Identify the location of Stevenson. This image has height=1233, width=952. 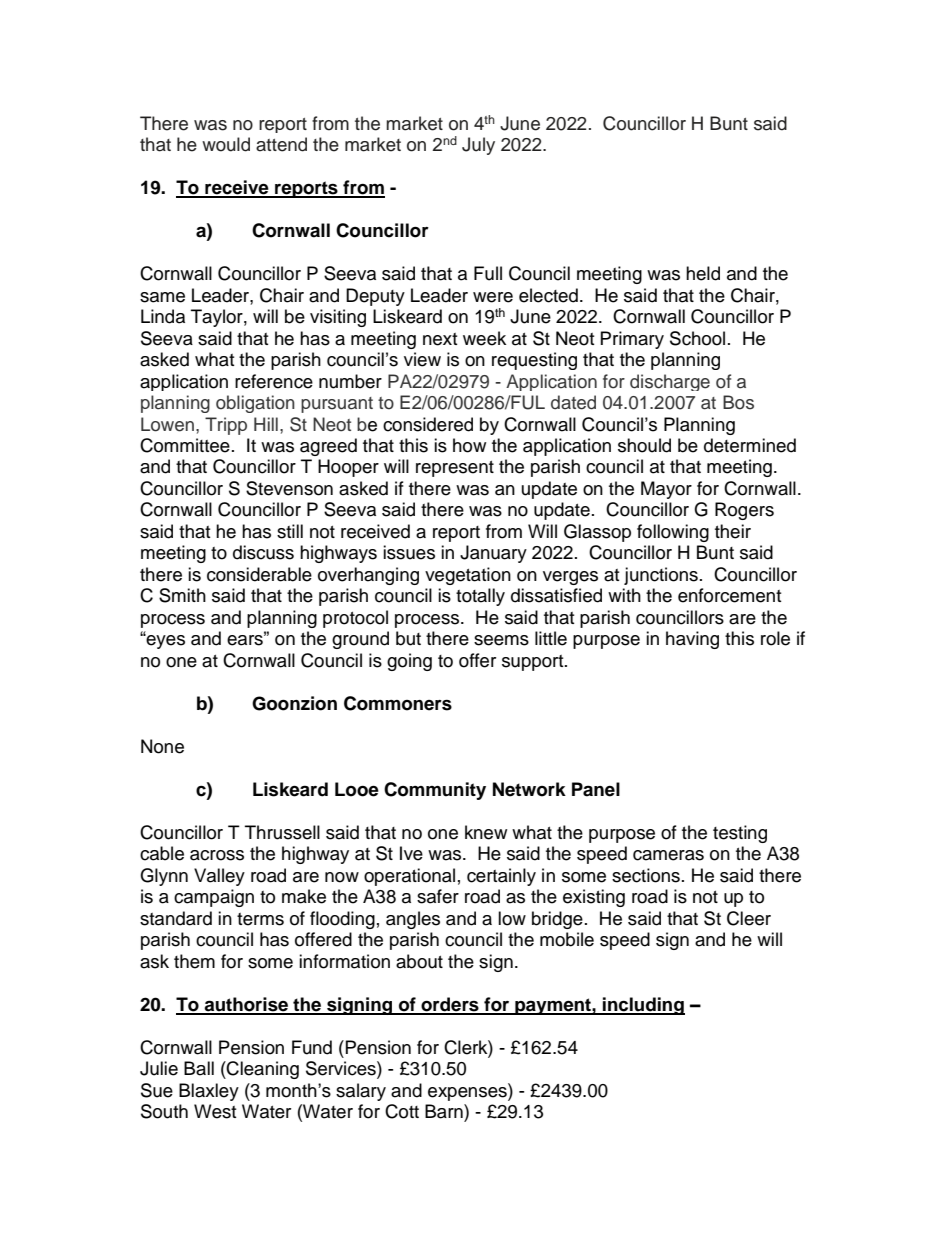
(289, 488).
